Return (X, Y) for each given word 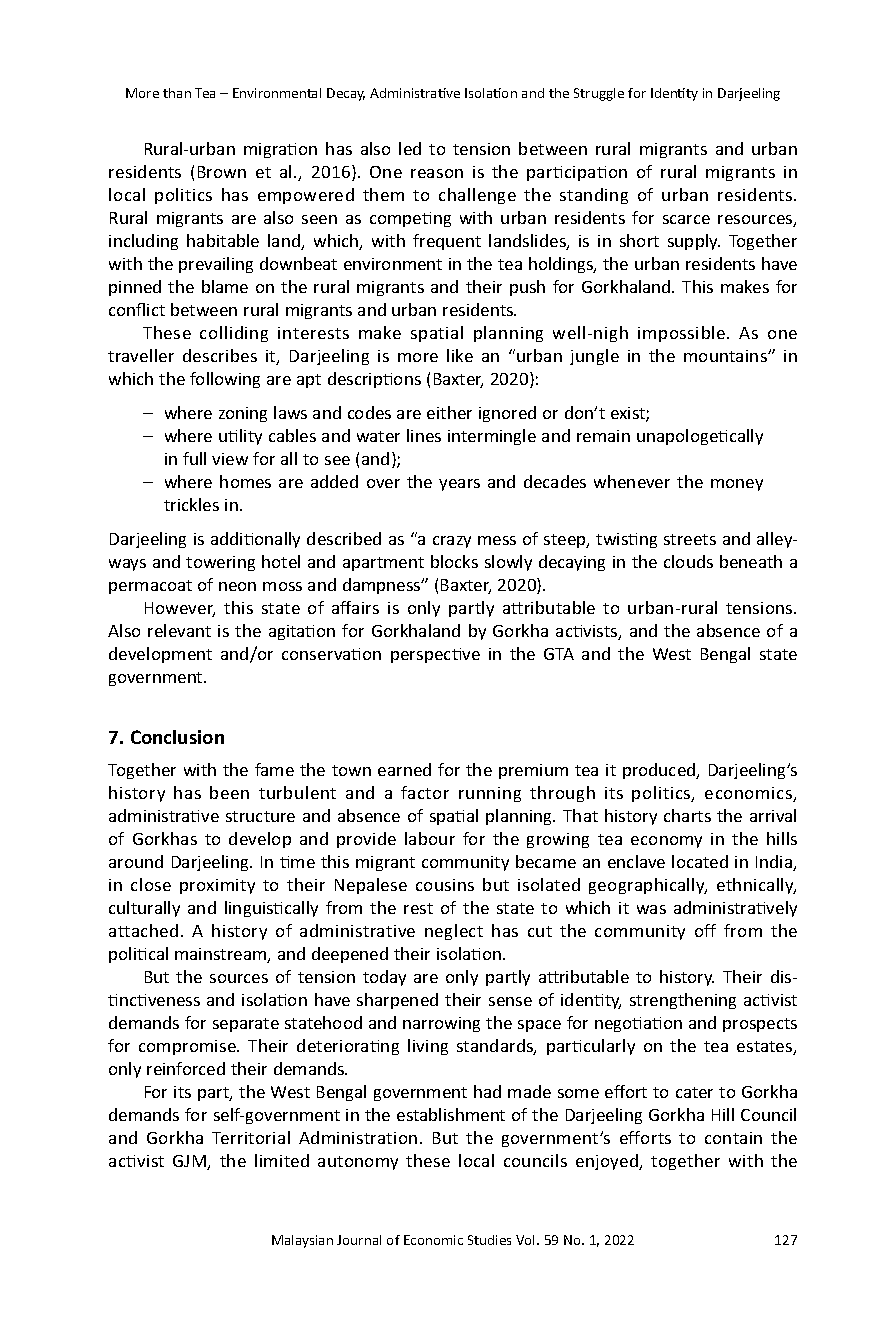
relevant (179, 630)
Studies (489, 1240)
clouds (688, 561)
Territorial (251, 1137)
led (410, 148)
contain (733, 1138)
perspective (435, 655)
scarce (686, 219)
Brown (222, 172)
